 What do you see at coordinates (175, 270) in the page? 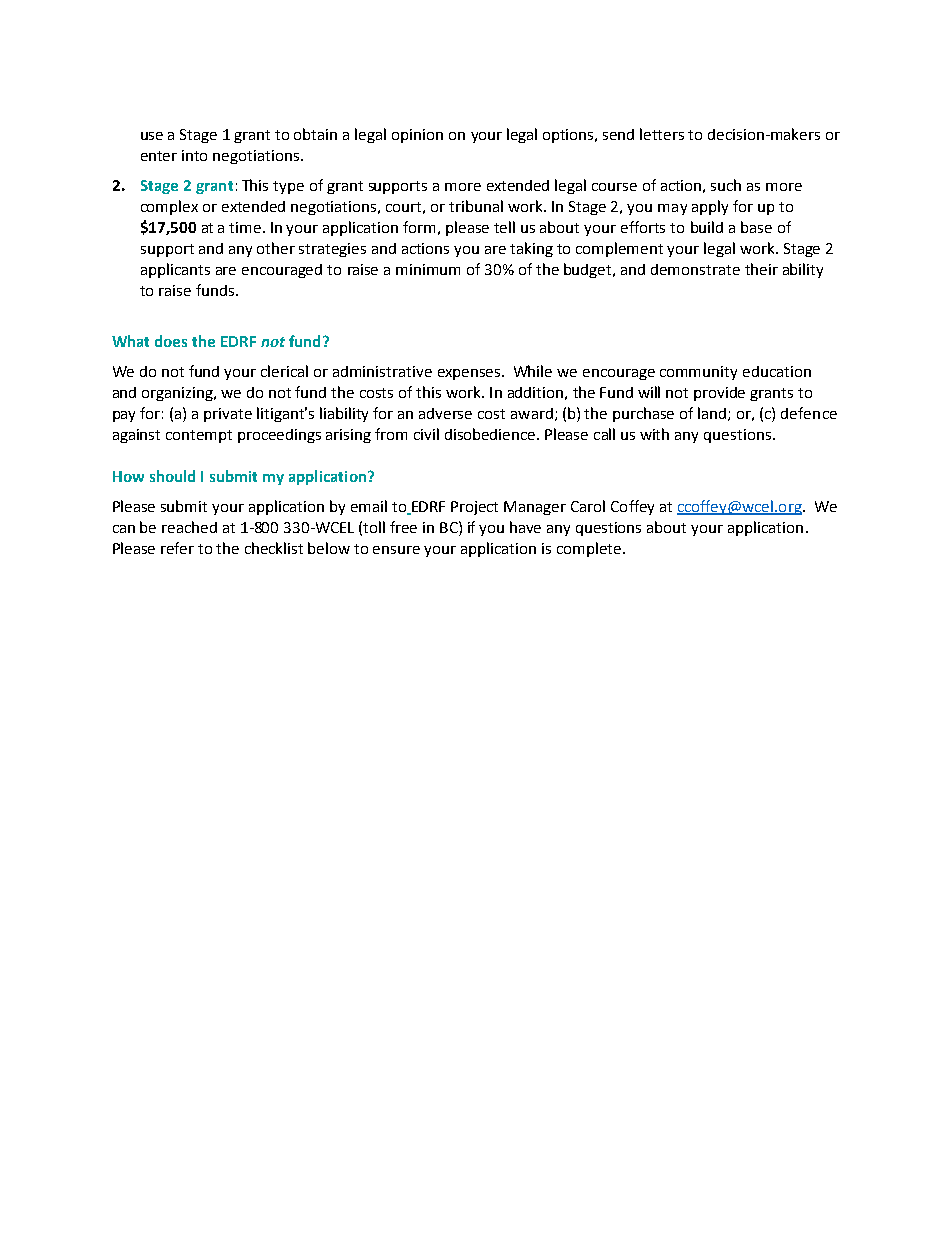
I see `applicants` at bounding box center [175, 270].
